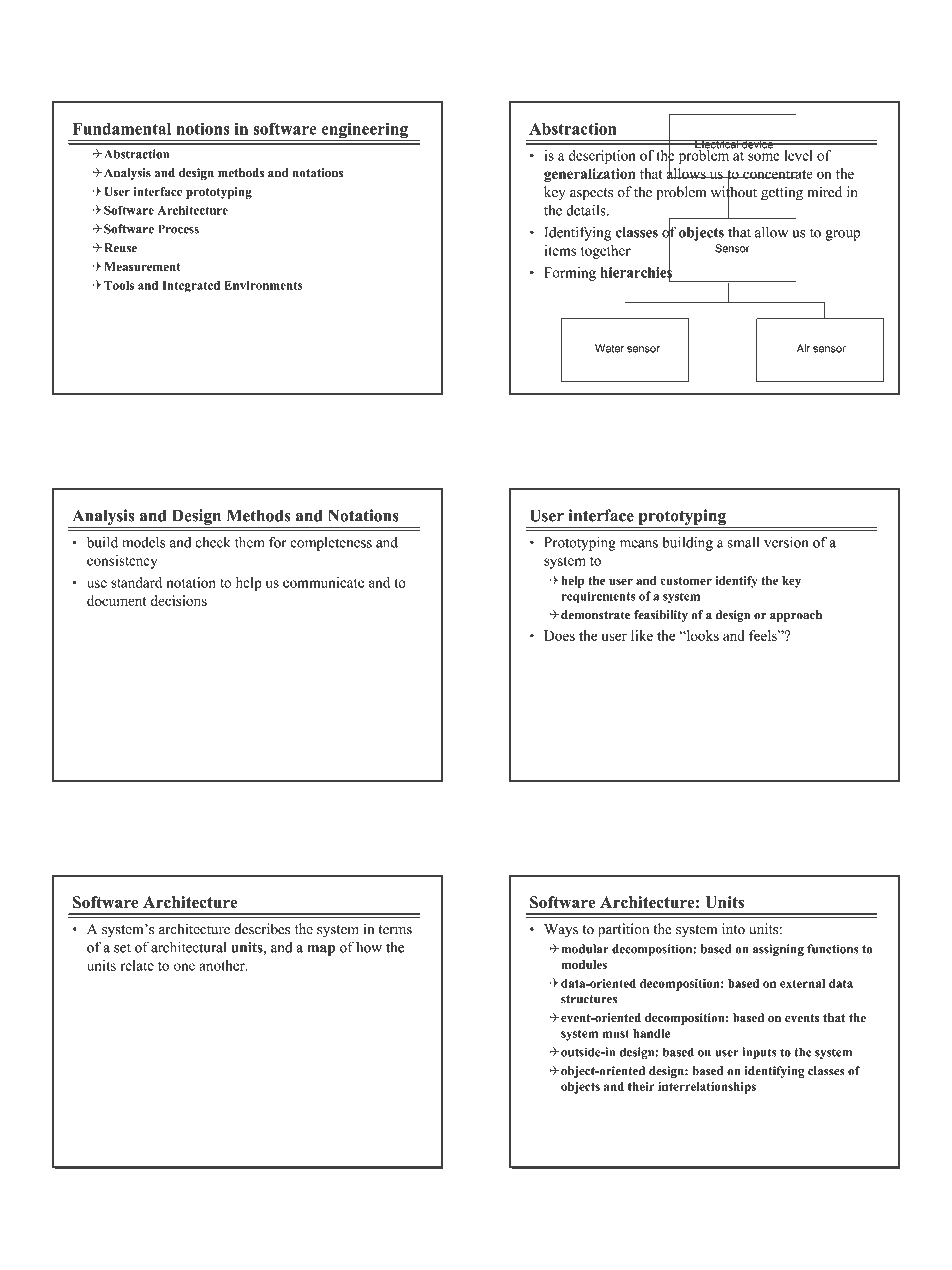 This page has width=952, height=1270. I want to click on describes, so click(262, 929).
